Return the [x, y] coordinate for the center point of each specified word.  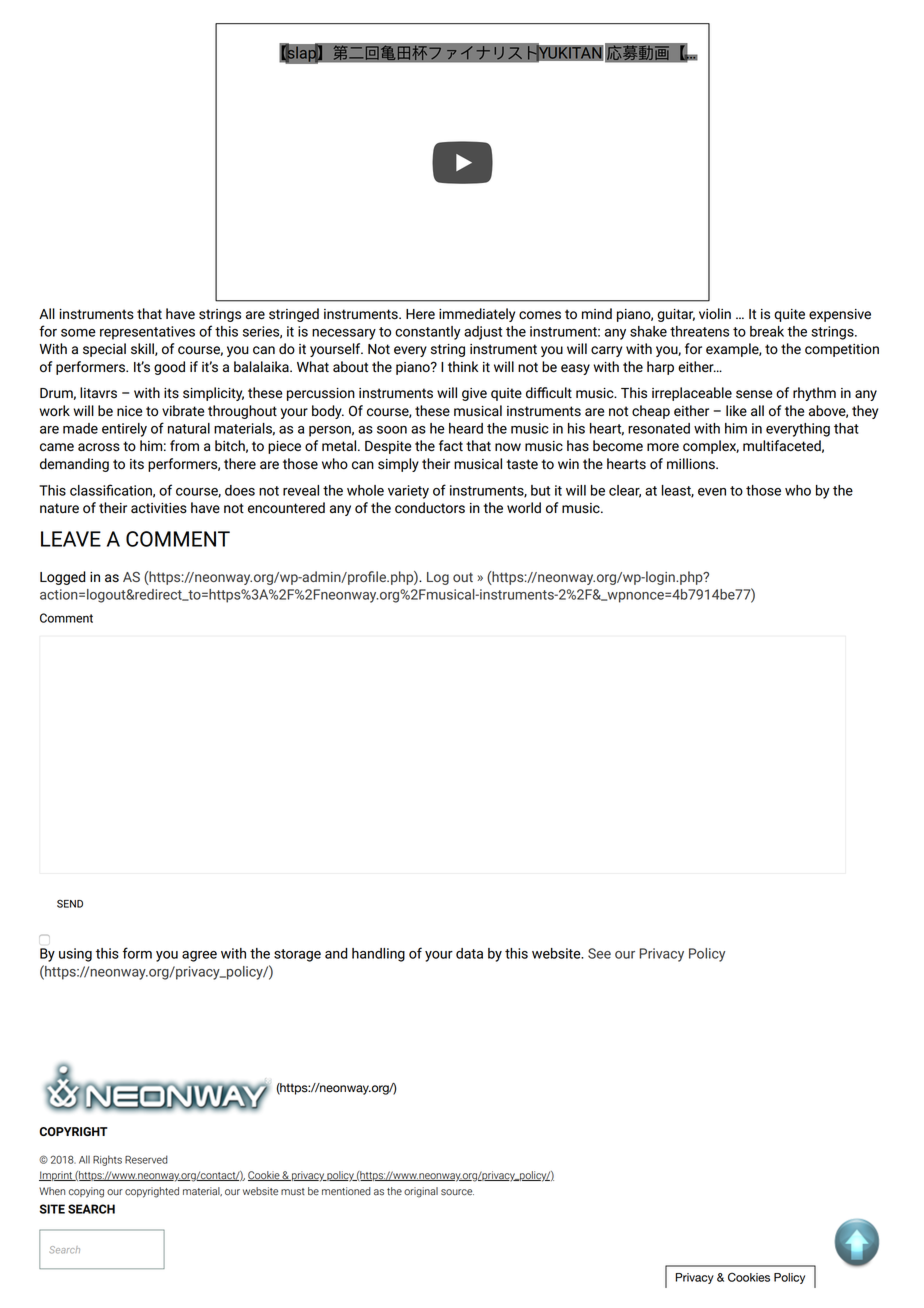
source [457, 1192]
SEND [70, 903]
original [421, 1192]
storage [297, 955]
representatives [147, 333]
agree [199, 956]
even [712, 492]
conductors [430, 508]
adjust [483, 333]
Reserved [146, 1159]
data [469, 953]
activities [159, 508]
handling [378, 955]
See [599, 953]
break [767, 331]
